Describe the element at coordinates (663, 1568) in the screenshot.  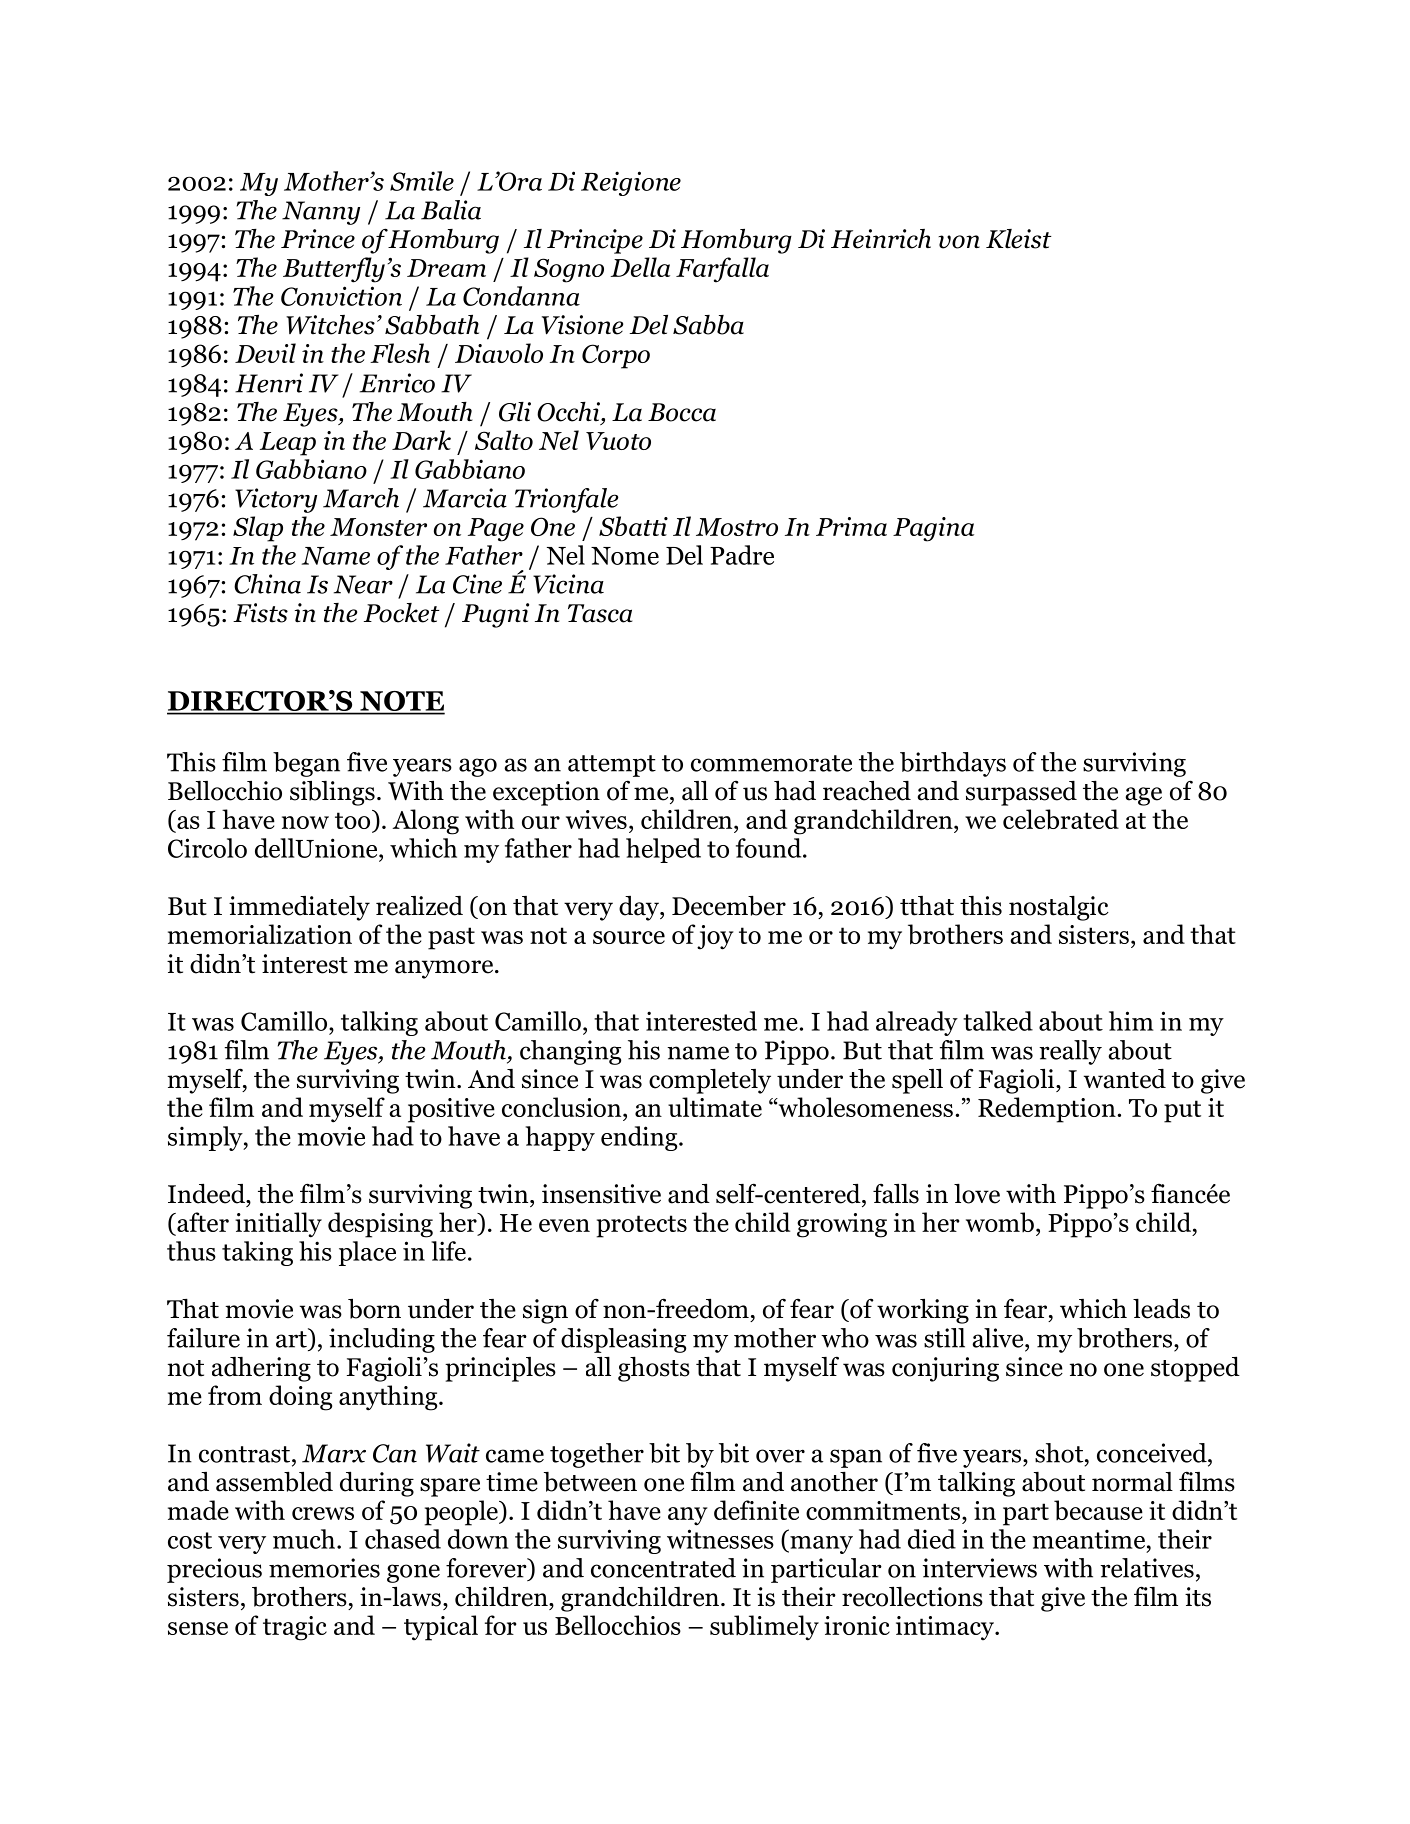
I see `concentrated` at that location.
